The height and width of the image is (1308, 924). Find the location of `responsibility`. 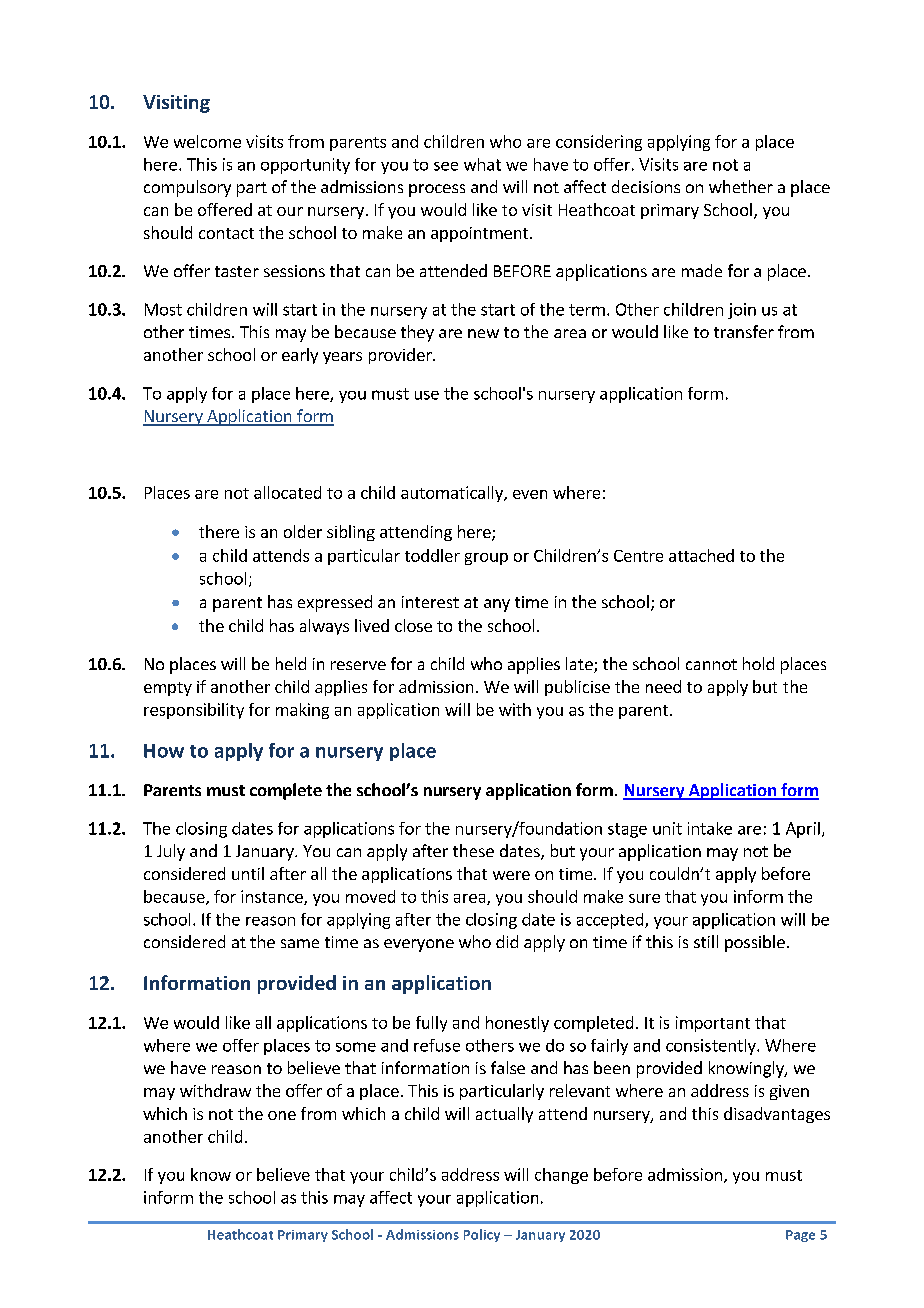

responsibility is located at coordinates (194, 711).
